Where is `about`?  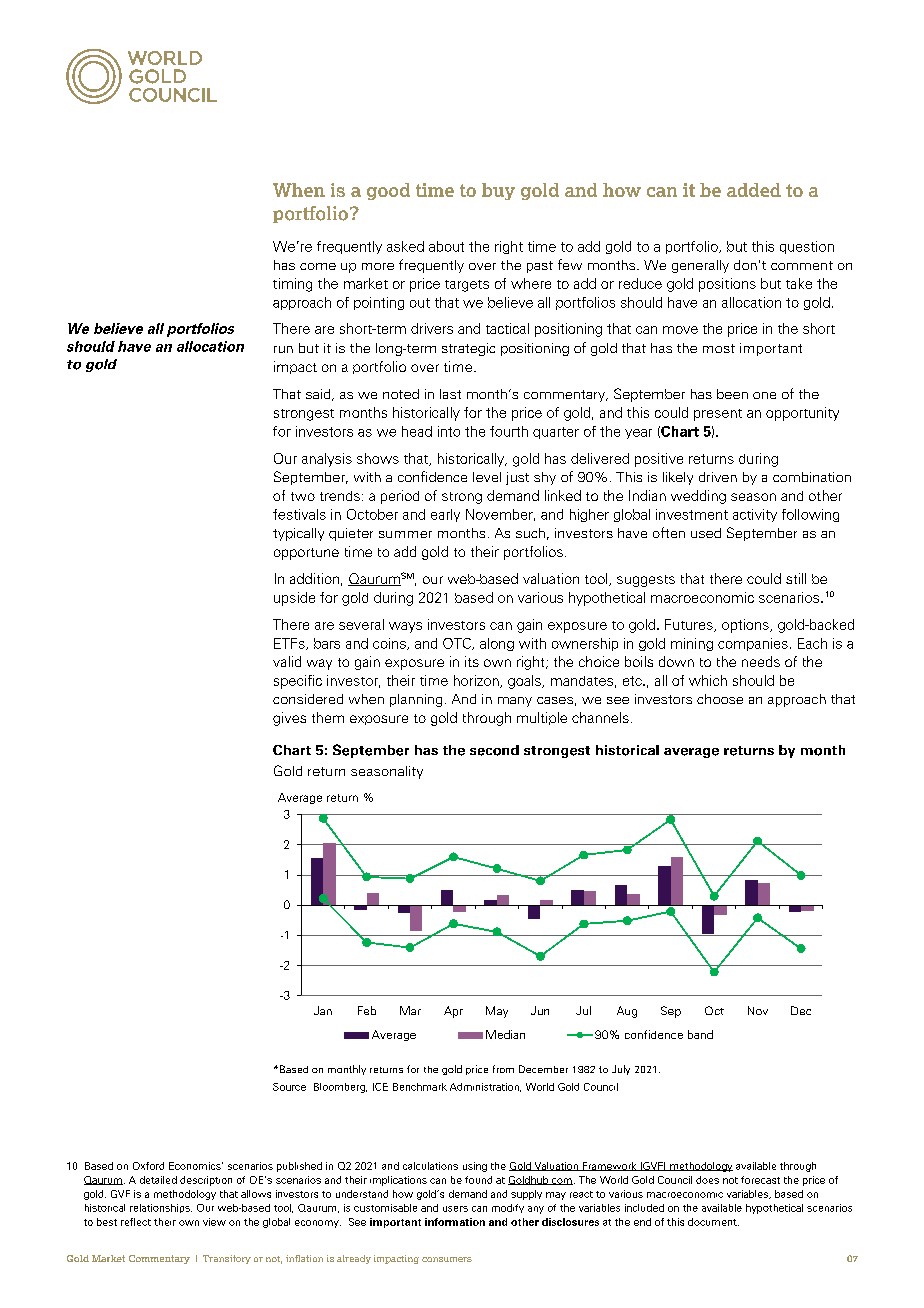 about is located at coordinates (446, 246).
